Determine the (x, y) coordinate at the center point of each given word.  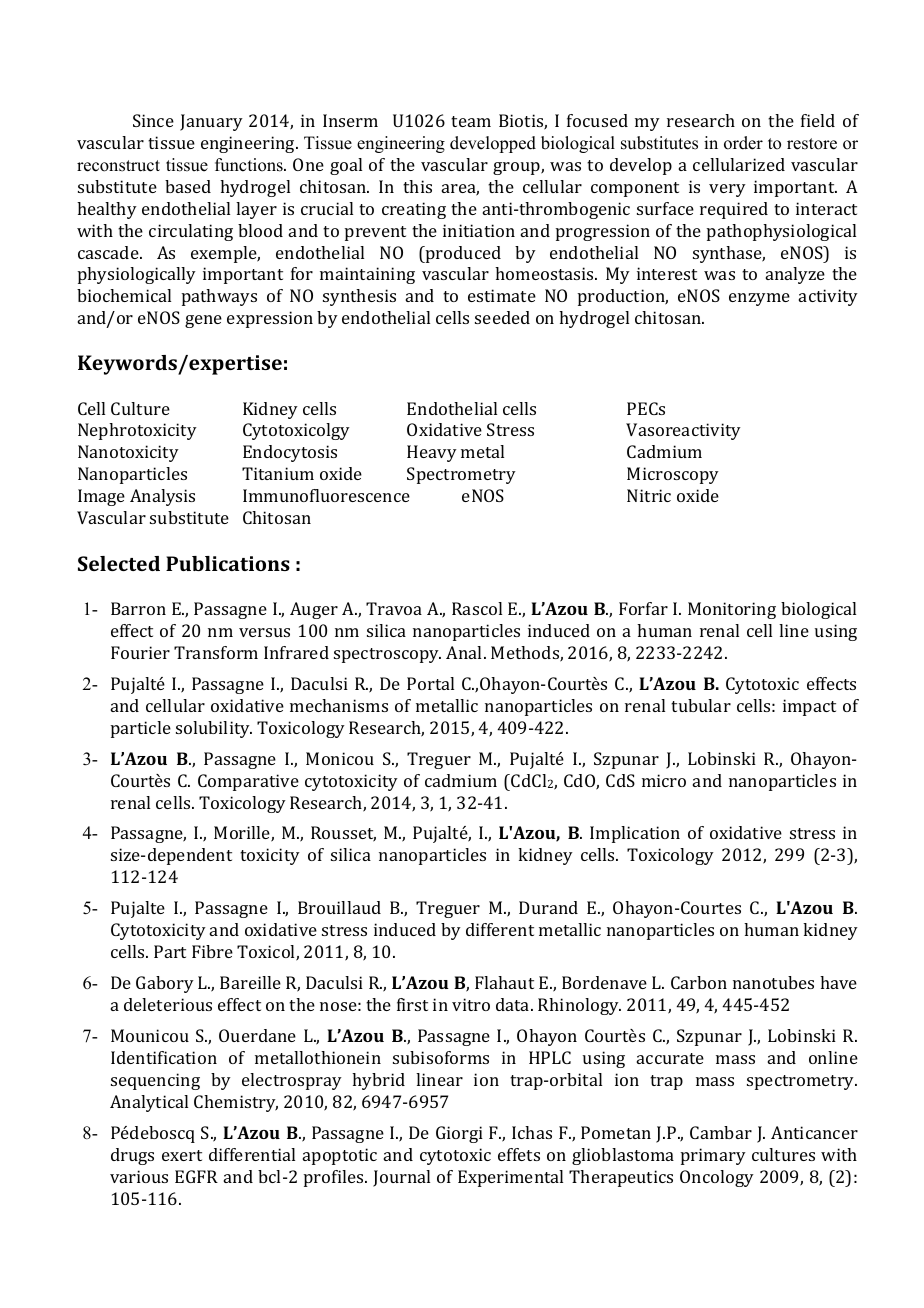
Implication (635, 834)
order (743, 143)
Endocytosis (290, 453)
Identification (164, 1057)
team (471, 121)
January (211, 122)
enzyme (759, 299)
